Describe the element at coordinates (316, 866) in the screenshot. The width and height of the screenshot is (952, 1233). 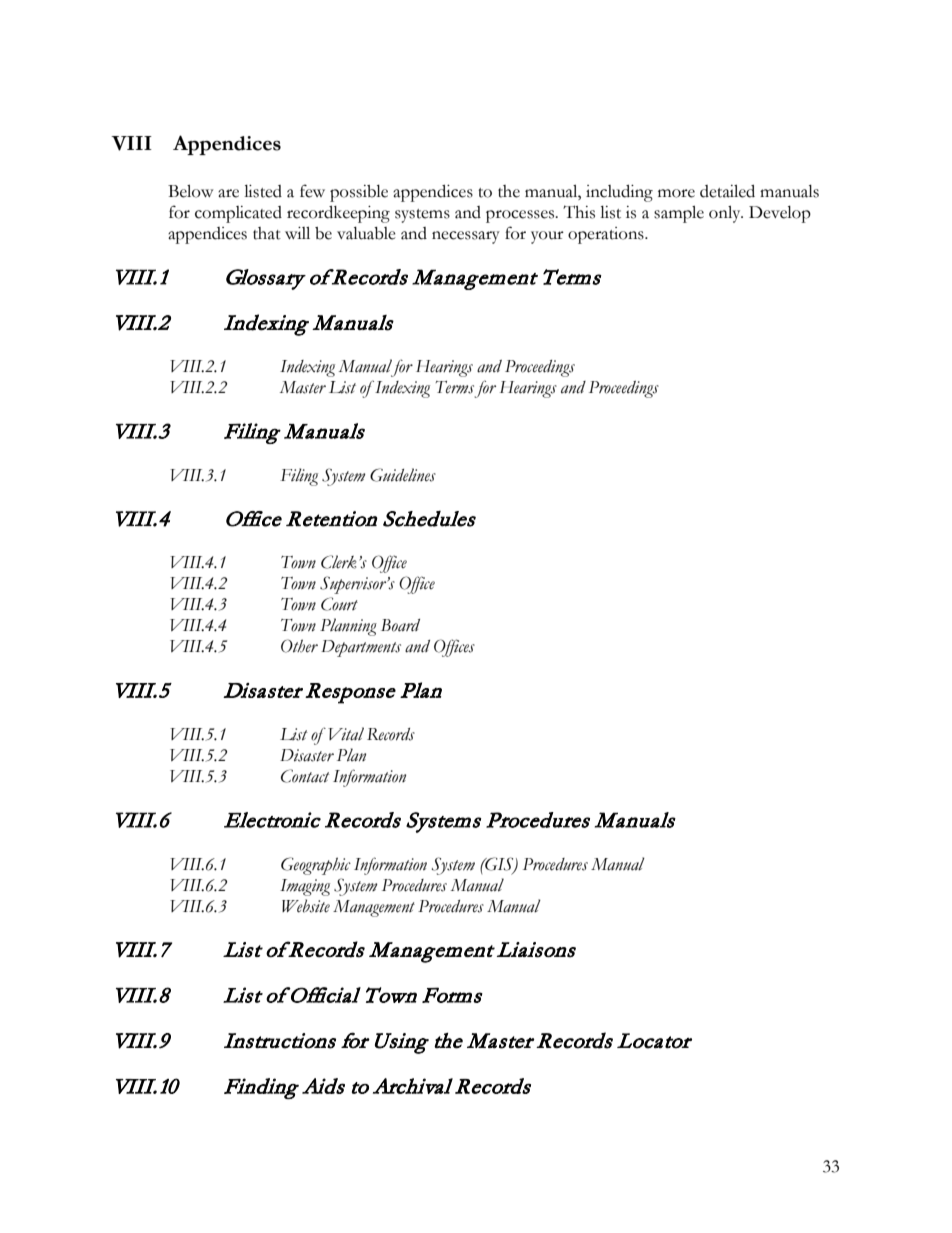
I see `Geographic` at that location.
